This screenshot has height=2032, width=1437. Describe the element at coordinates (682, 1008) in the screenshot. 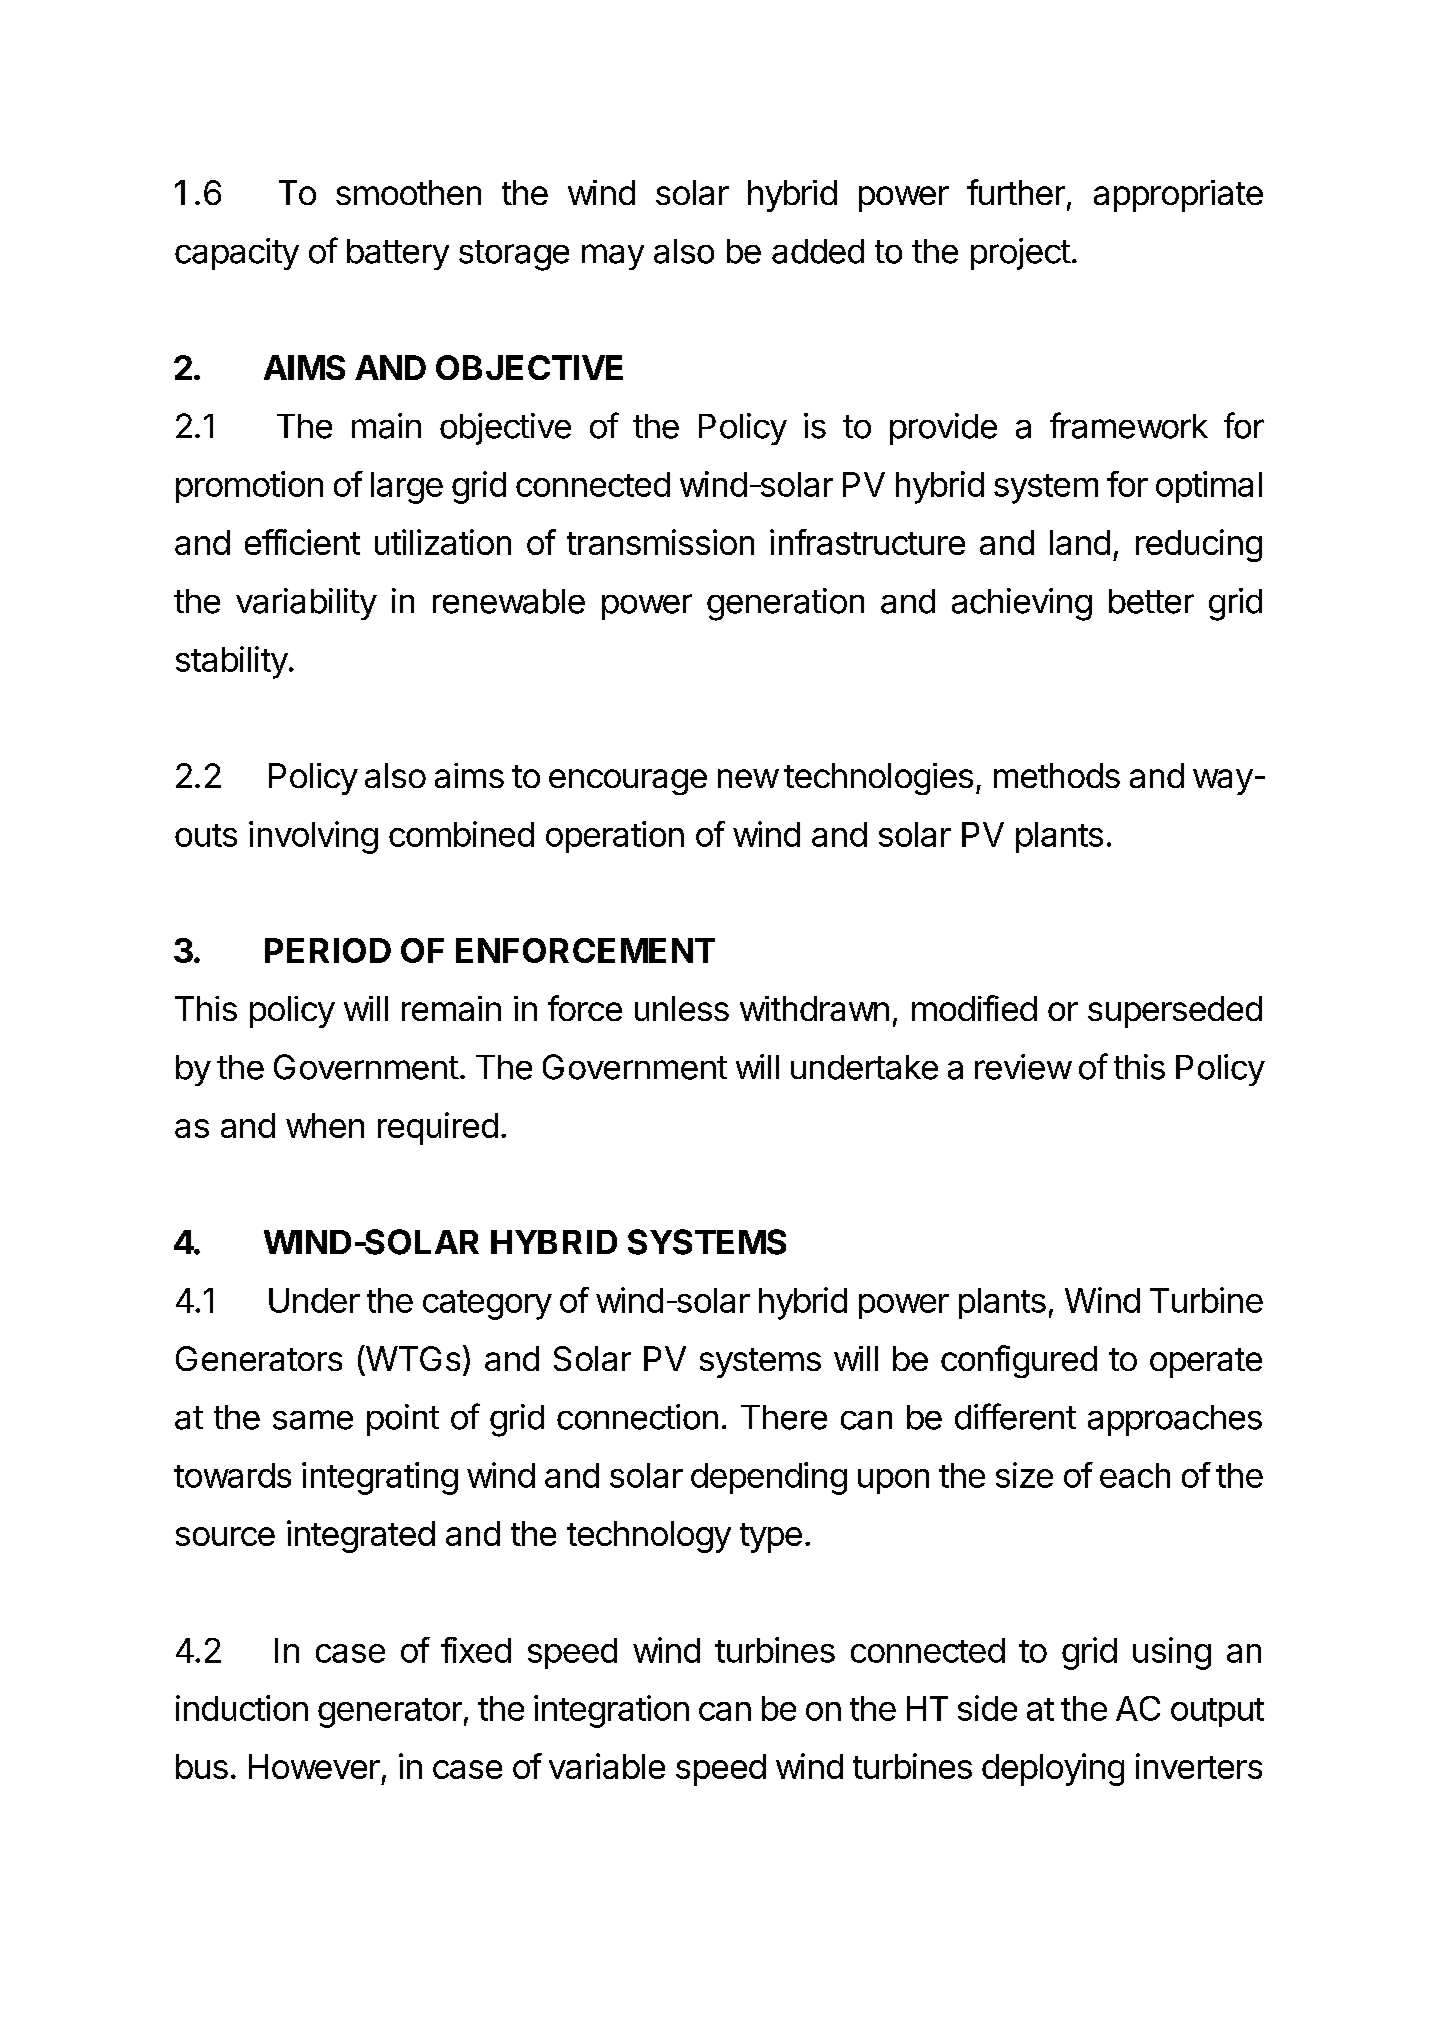

I see `unless` at that location.
